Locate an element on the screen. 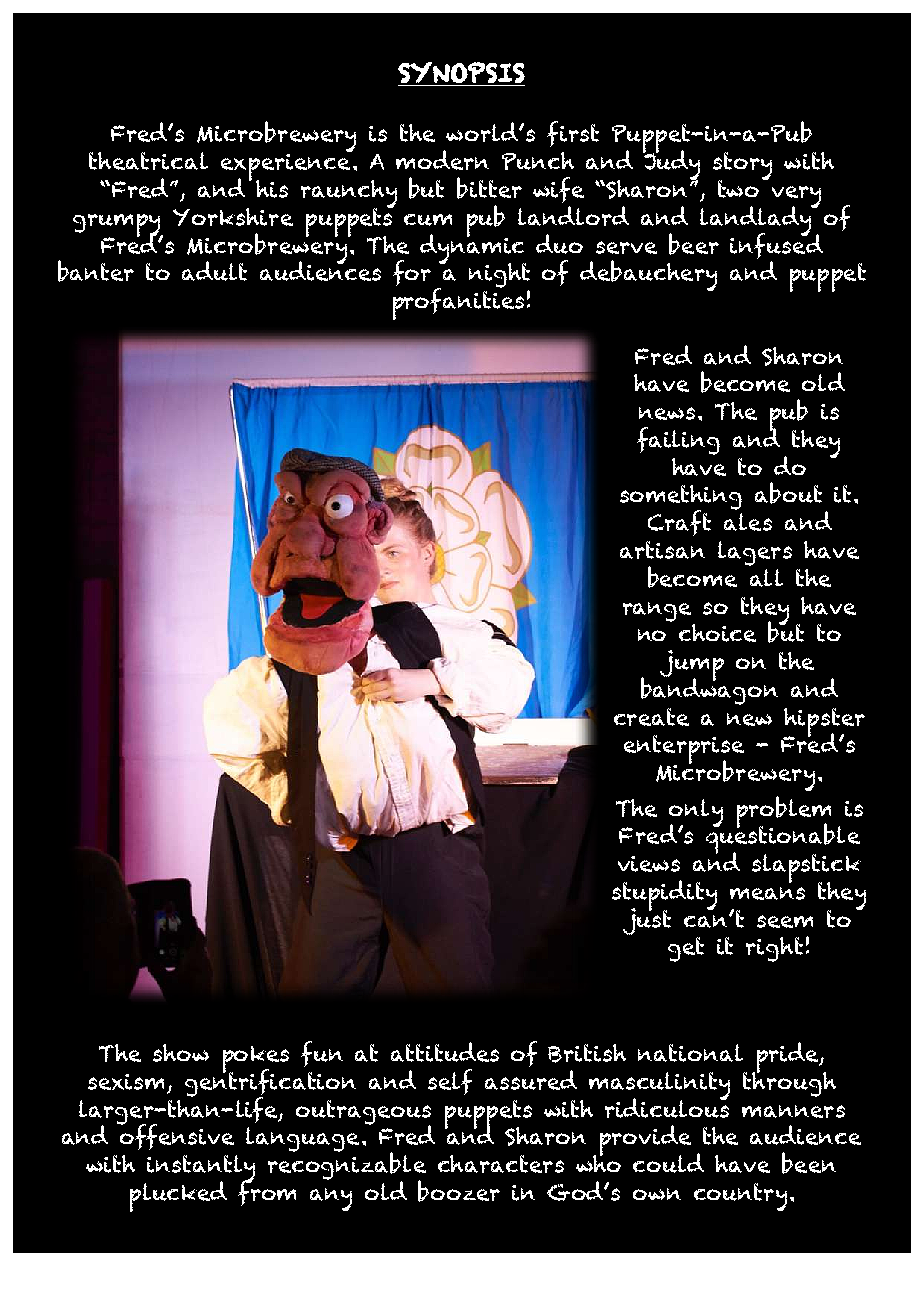  story is located at coordinates (742, 168).
